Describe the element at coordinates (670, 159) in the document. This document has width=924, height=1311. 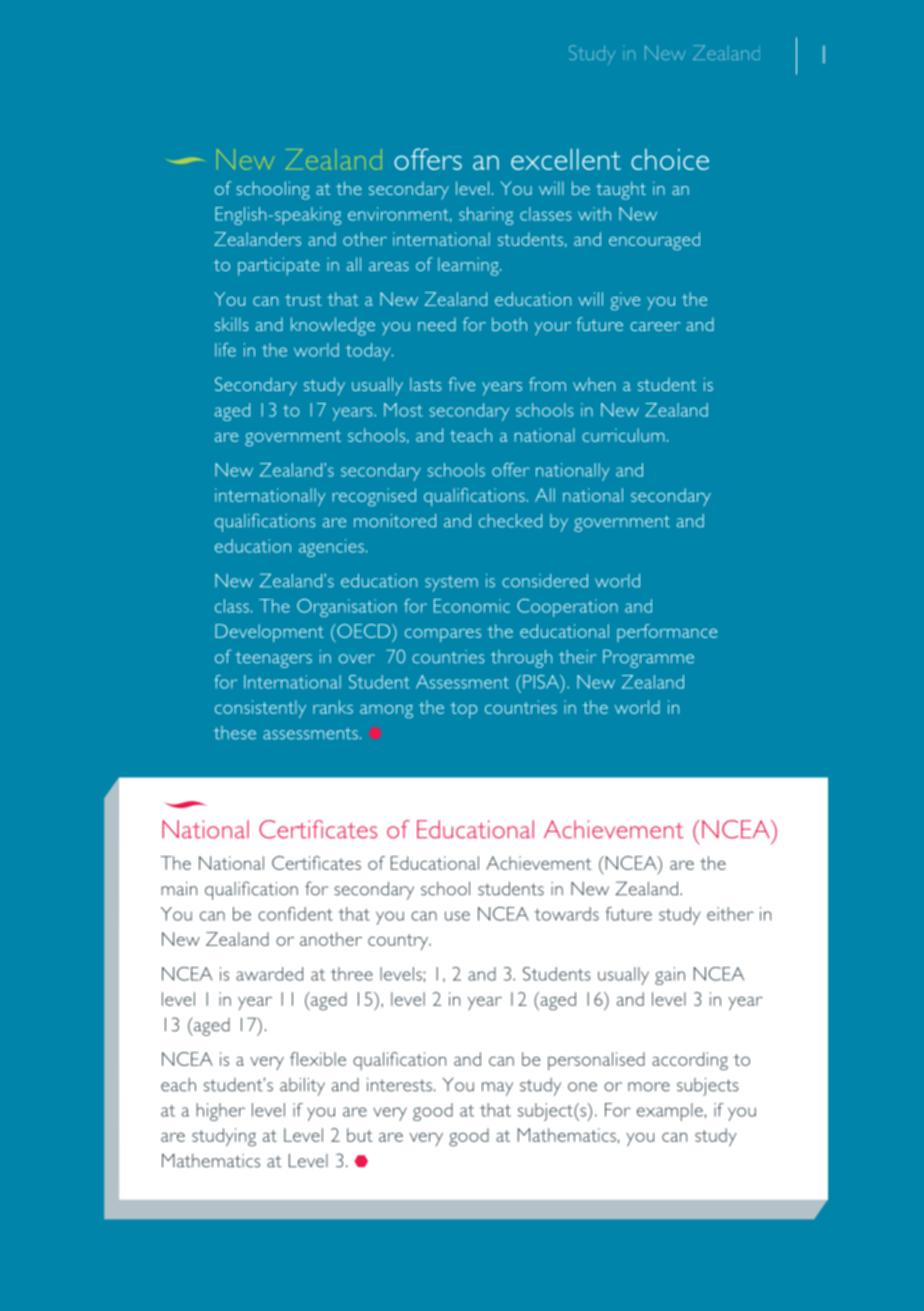
I see `choice` at that location.
